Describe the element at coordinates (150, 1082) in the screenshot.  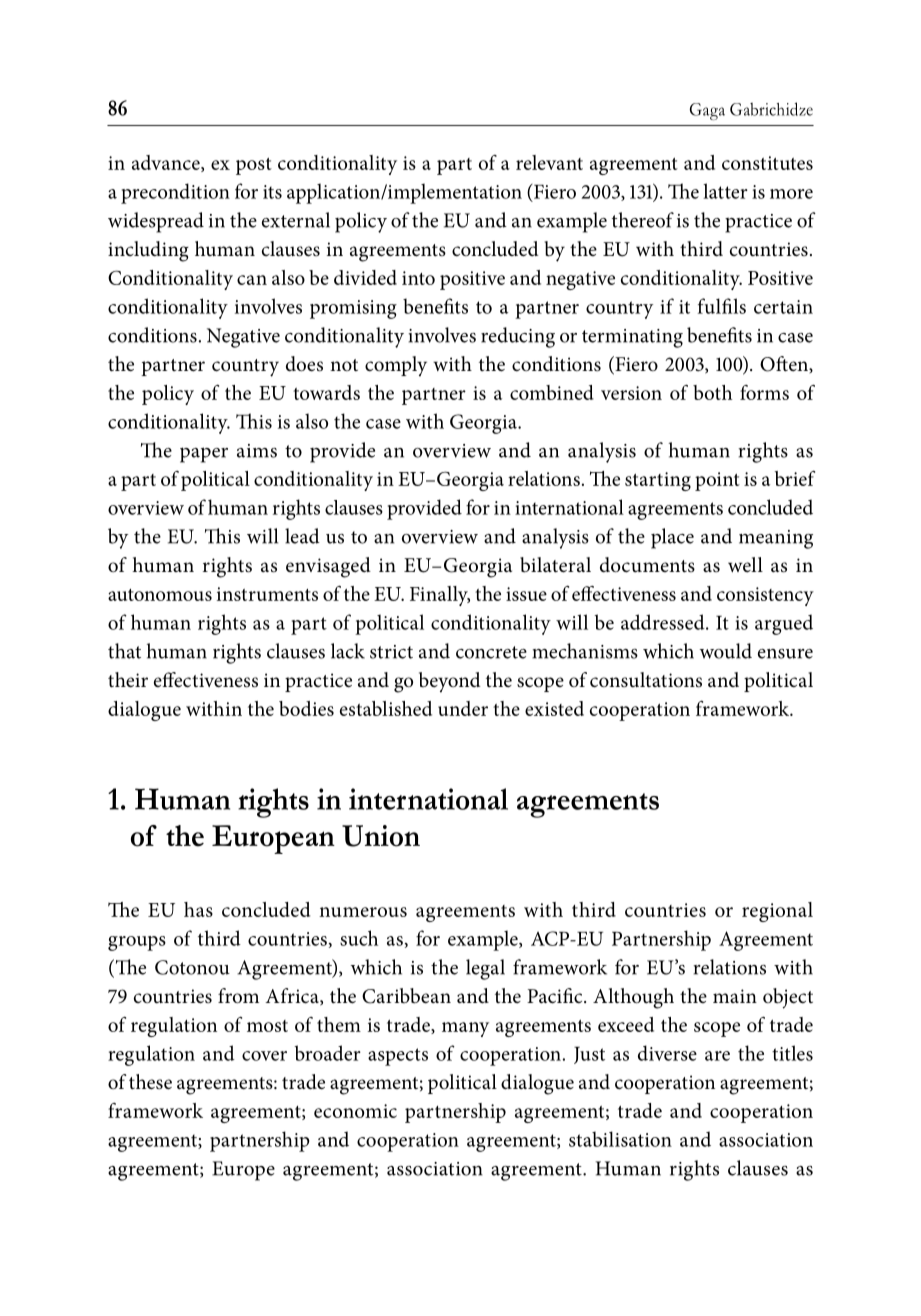
I see `these` at that location.
